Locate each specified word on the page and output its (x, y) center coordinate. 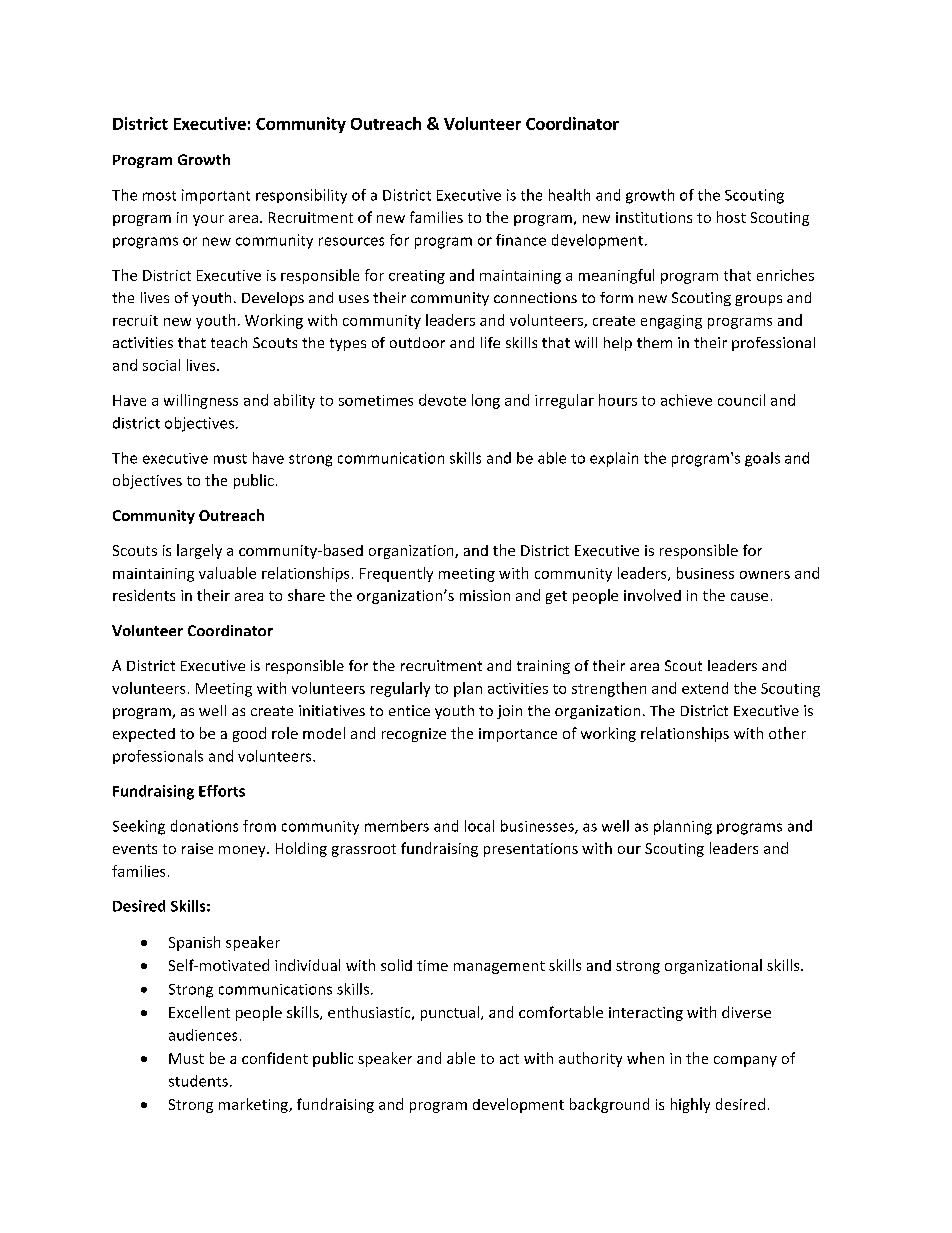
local (479, 826)
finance (521, 240)
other (787, 733)
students (198, 1081)
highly (690, 1105)
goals (762, 459)
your (208, 220)
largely (199, 551)
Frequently (396, 574)
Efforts (222, 791)
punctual (451, 1013)
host (731, 217)
